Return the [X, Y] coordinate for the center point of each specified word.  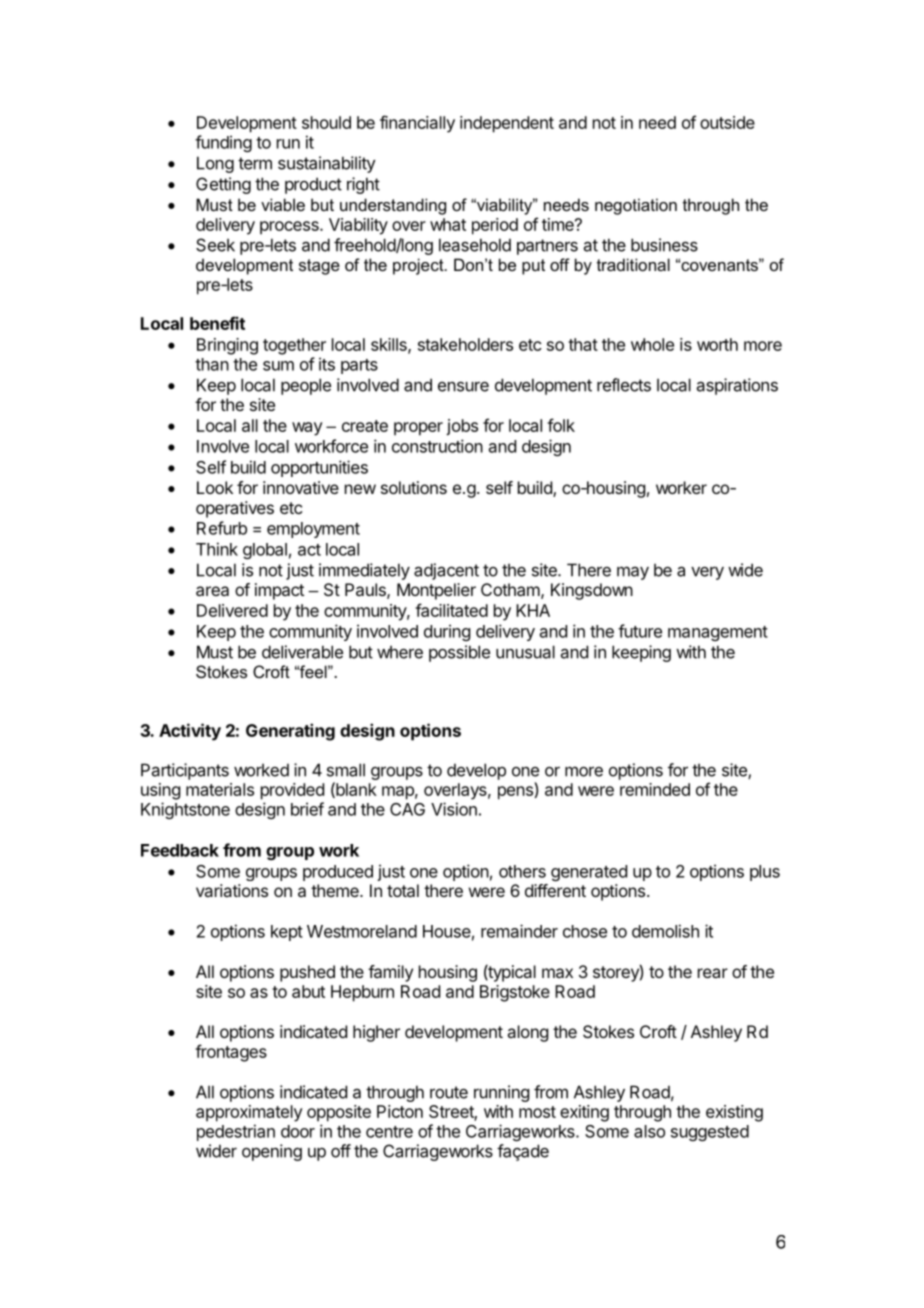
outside [727, 122]
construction [437, 446]
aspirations [737, 386]
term [255, 163]
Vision [454, 809]
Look [215, 487]
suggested [710, 1133]
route [449, 1092]
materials [220, 789]
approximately [249, 1113]
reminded [655, 789]
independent [507, 124]
